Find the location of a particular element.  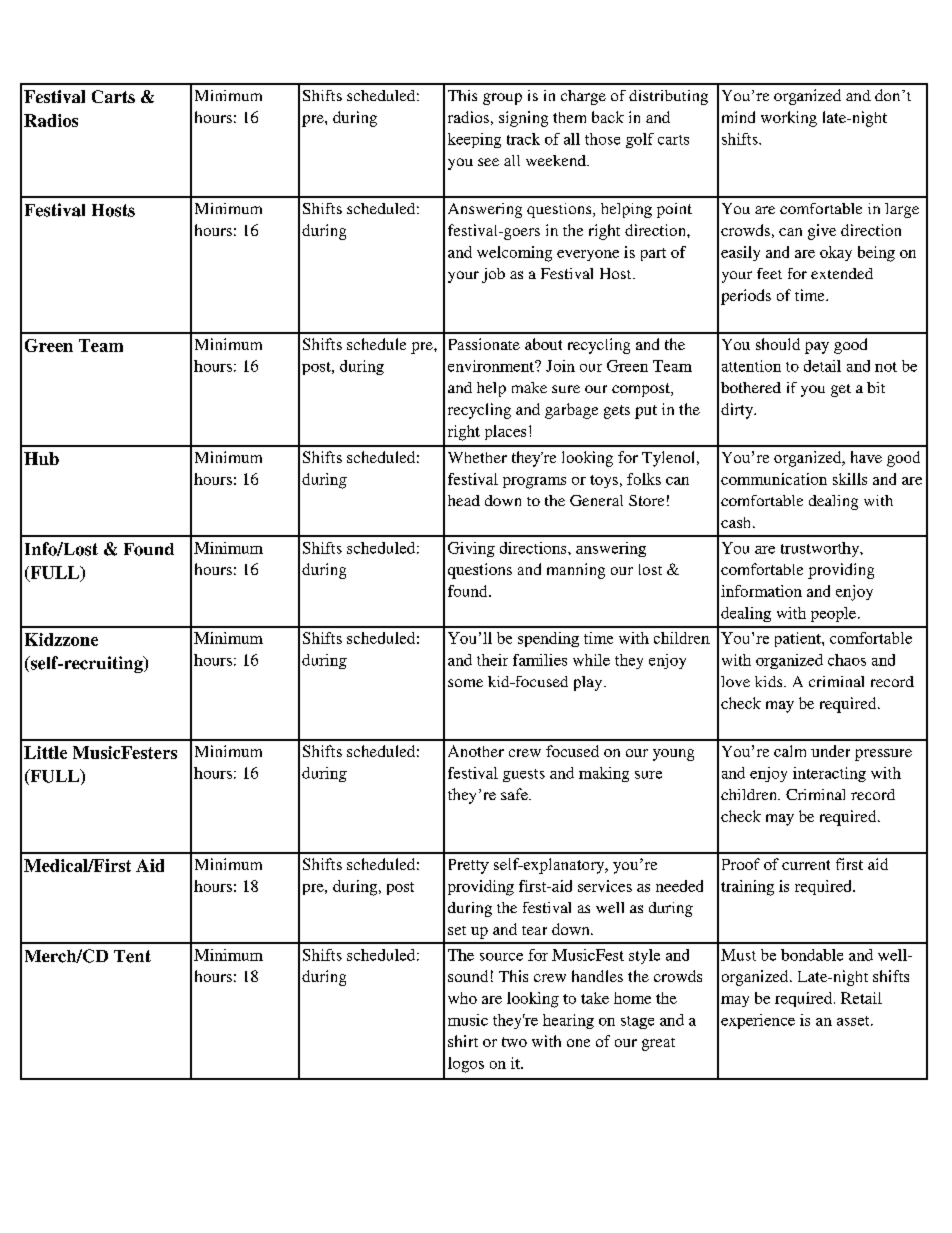

signing is located at coordinates (523, 119).
